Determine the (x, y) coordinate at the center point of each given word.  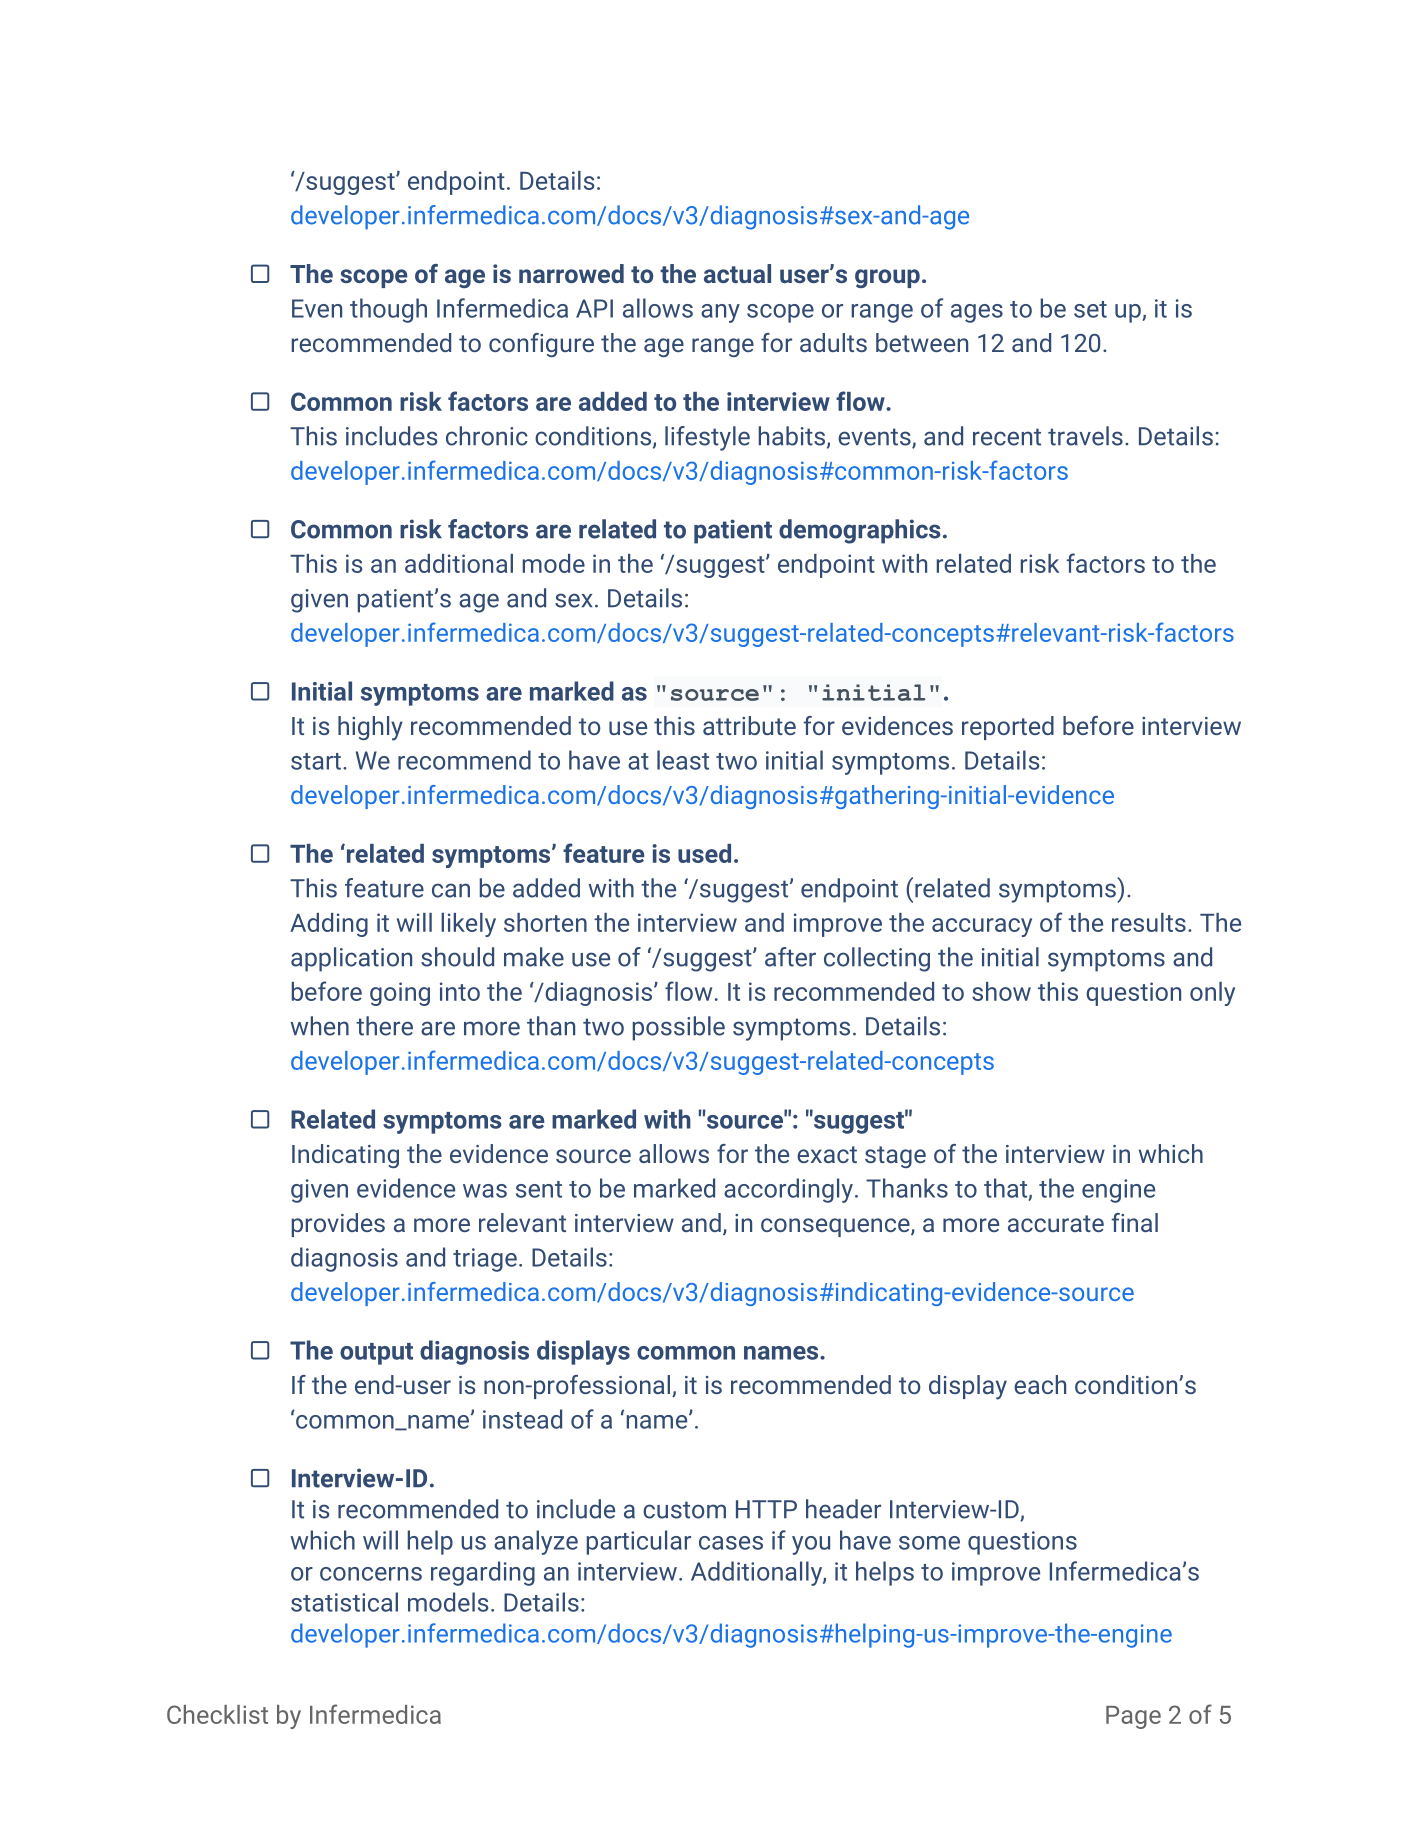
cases (731, 1543)
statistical (344, 1602)
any (720, 313)
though (388, 310)
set (1090, 309)
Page (1133, 1717)
